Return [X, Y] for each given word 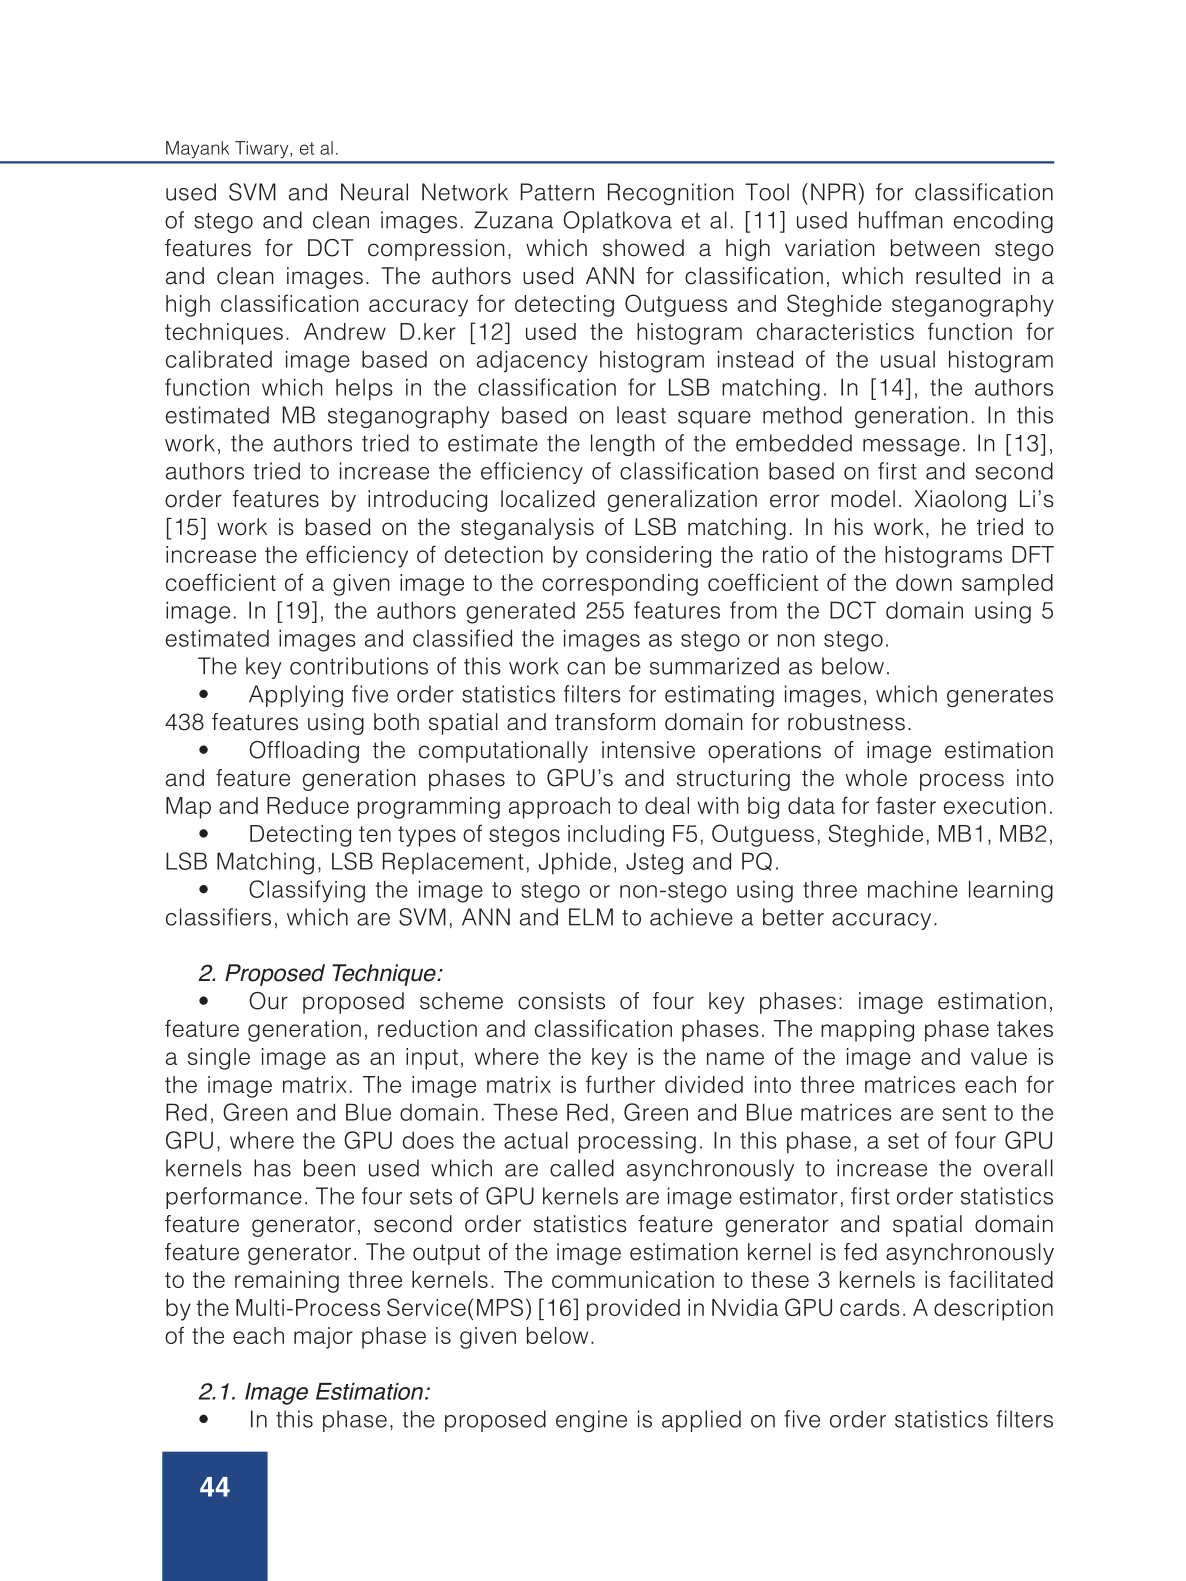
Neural [374, 192]
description [993, 1310]
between [935, 248]
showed [643, 248]
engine [591, 1421]
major [323, 1338]
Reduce [308, 805]
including [616, 836]
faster [906, 805]
